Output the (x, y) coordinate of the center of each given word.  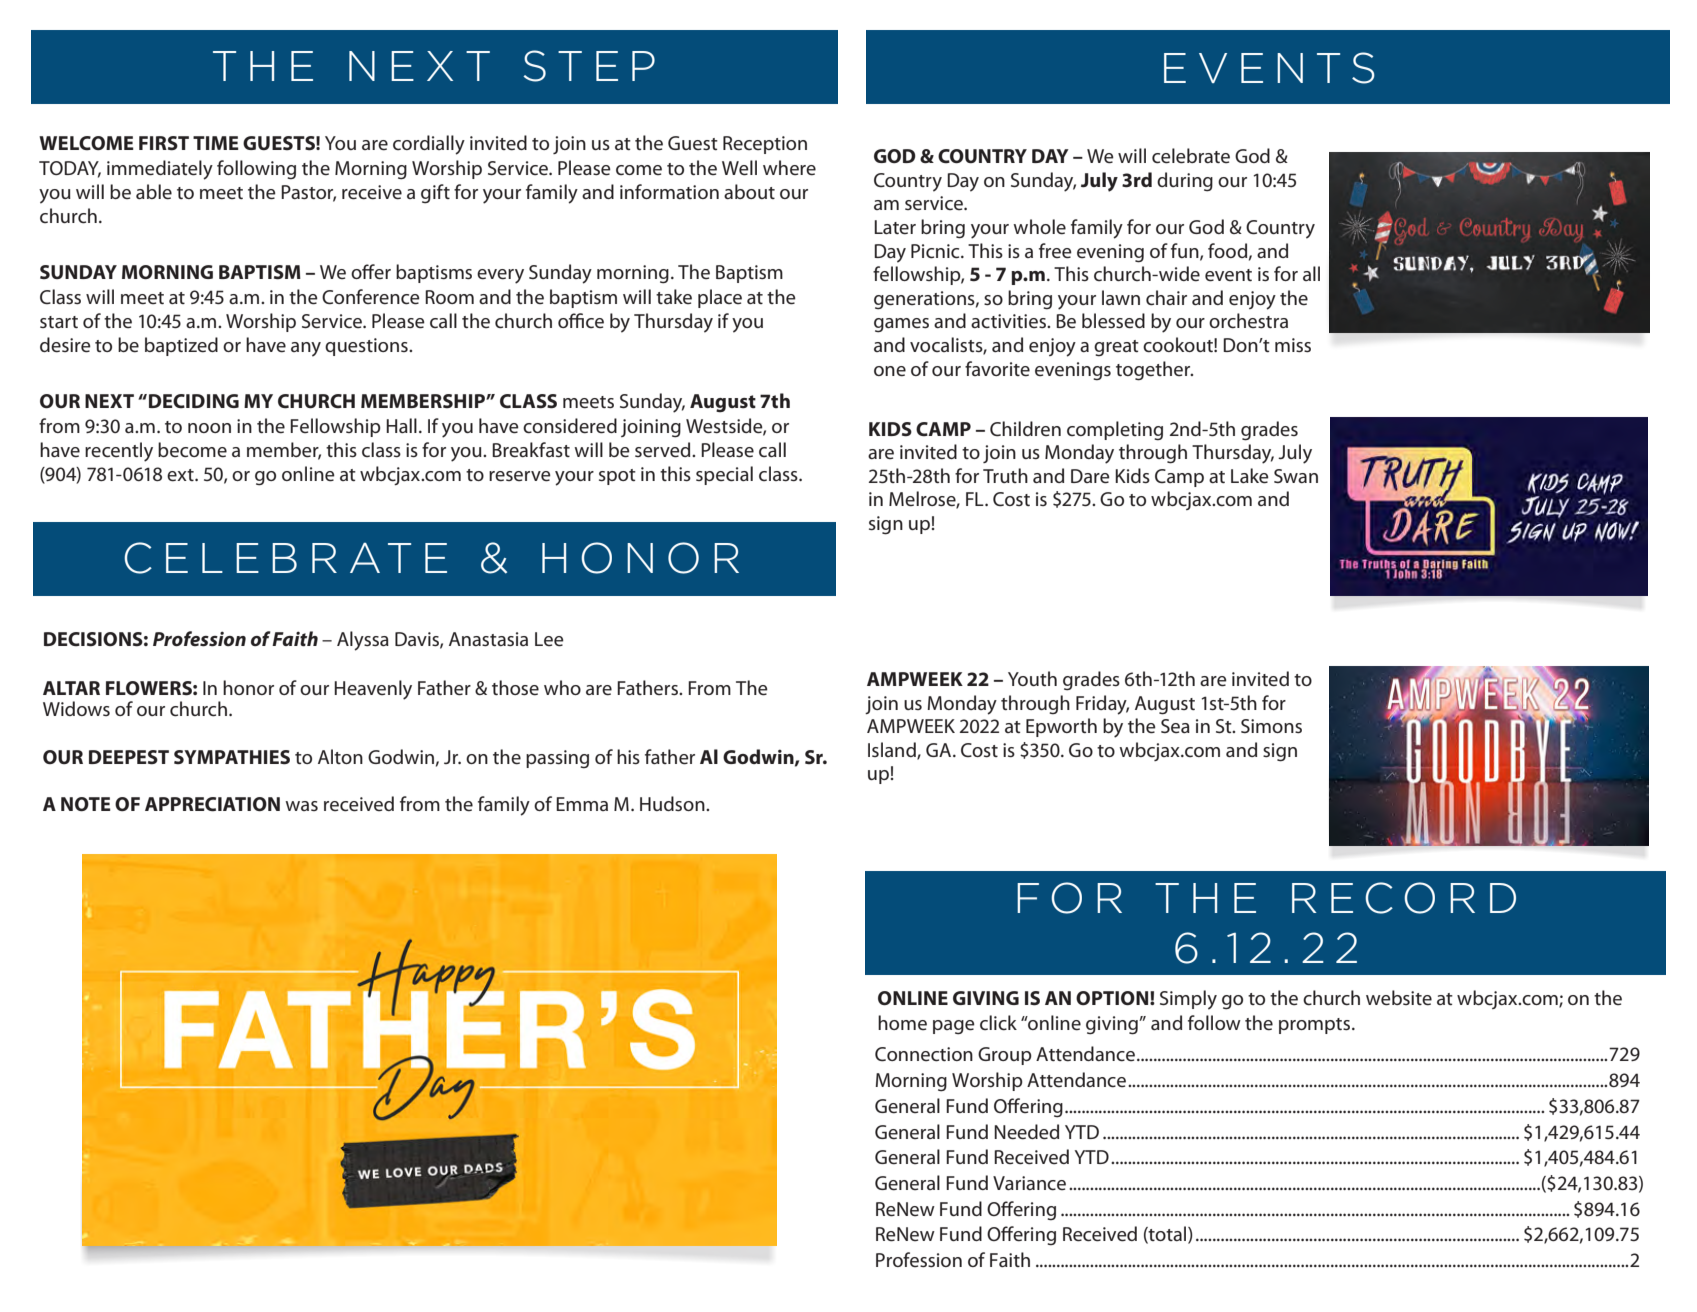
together (1154, 371)
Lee (549, 639)
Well (739, 168)
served (664, 450)
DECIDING (194, 401)
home (902, 1023)
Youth (1032, 678)
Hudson (673, 803)
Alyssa (363, 641)
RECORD (1404, 898)
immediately (160, 170)
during (1185, 182)
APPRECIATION (212, 804)
